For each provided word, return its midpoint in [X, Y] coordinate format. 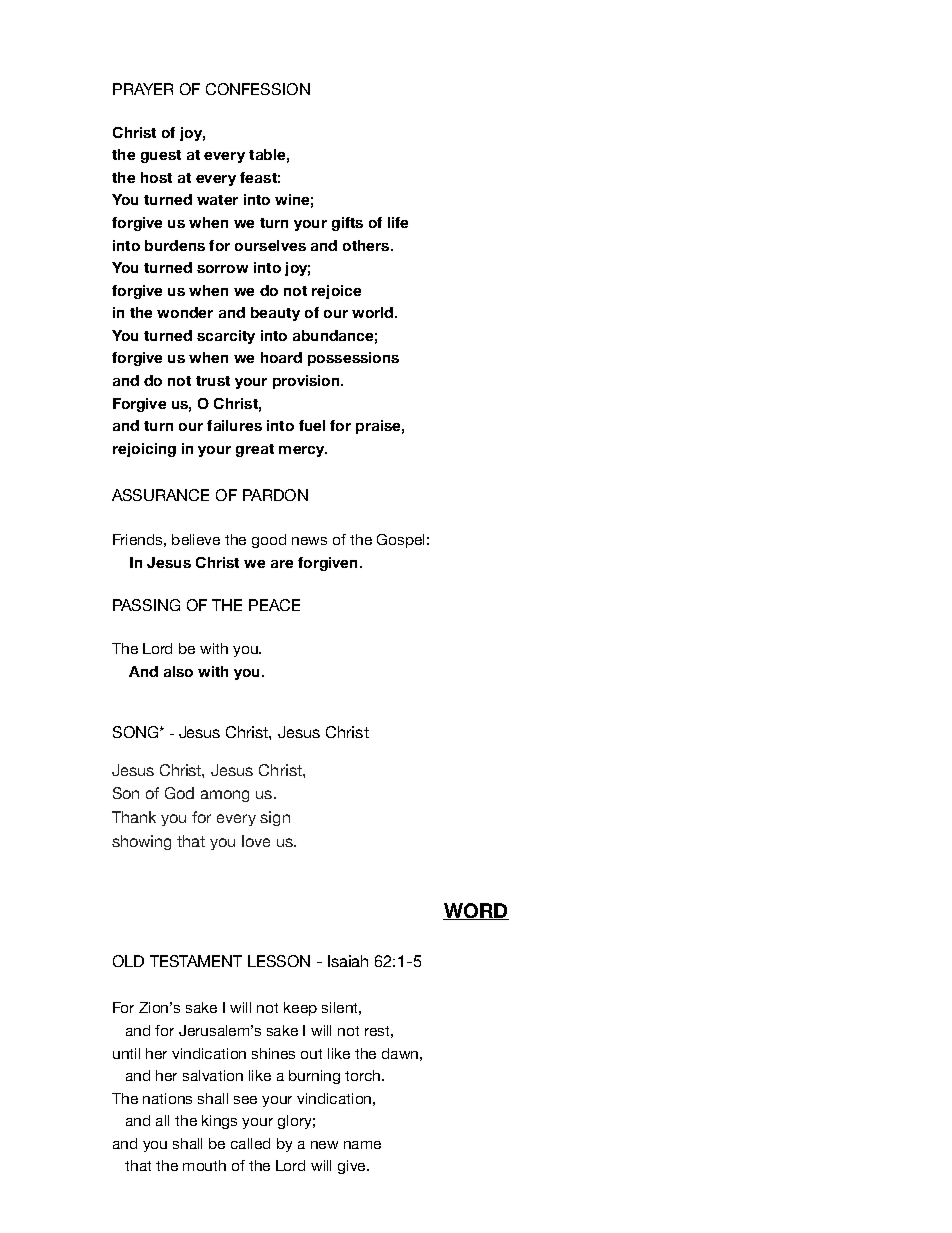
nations [167, 1098]
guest [161, 156]
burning [314, 1077]
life [398, 222]
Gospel [400, 541]
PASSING [146, 605]
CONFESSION [258, 89]
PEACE [274, 605]
